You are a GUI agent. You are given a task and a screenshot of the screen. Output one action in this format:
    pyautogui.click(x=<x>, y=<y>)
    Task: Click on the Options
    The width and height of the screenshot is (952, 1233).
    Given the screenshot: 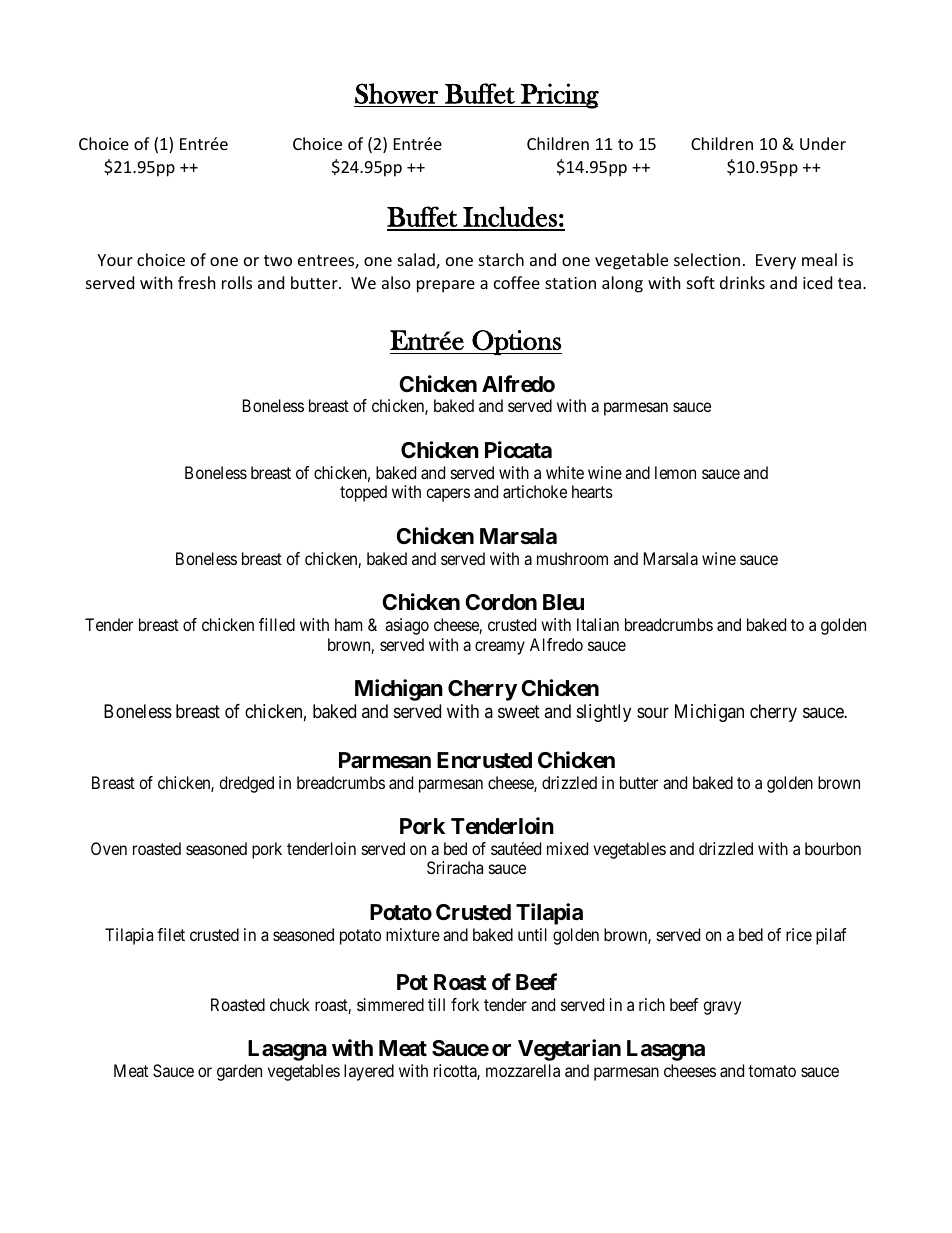 What is the action you would take?
    pyautogui.click(x=516, y=342)
